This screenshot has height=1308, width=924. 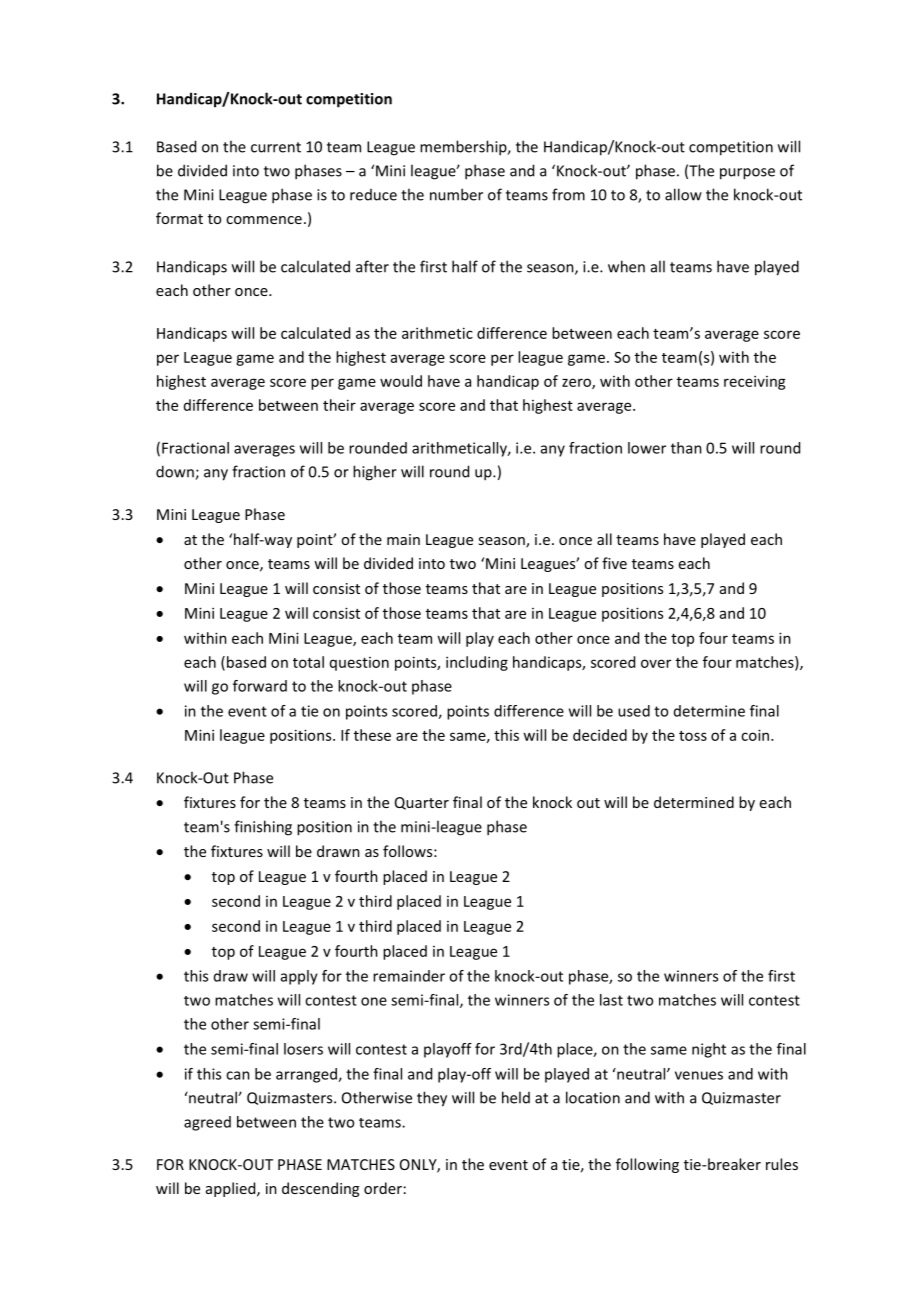 I want to click on down, so click(x=176, y=472).
